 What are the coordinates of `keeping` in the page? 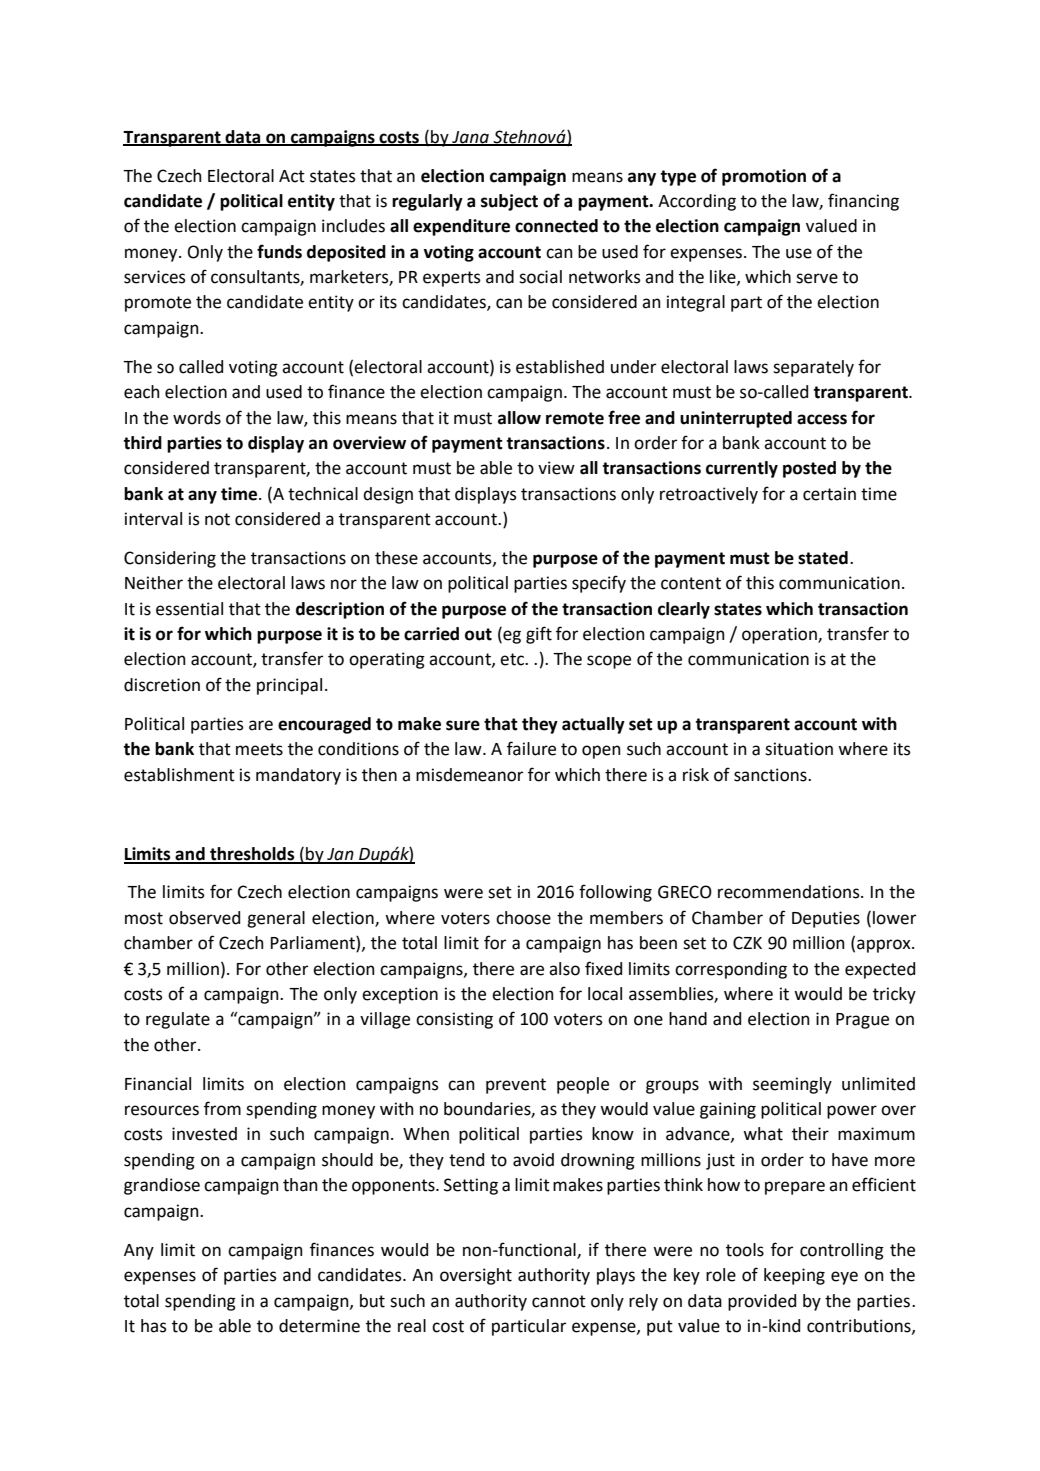 It's located at (794, 1276).
